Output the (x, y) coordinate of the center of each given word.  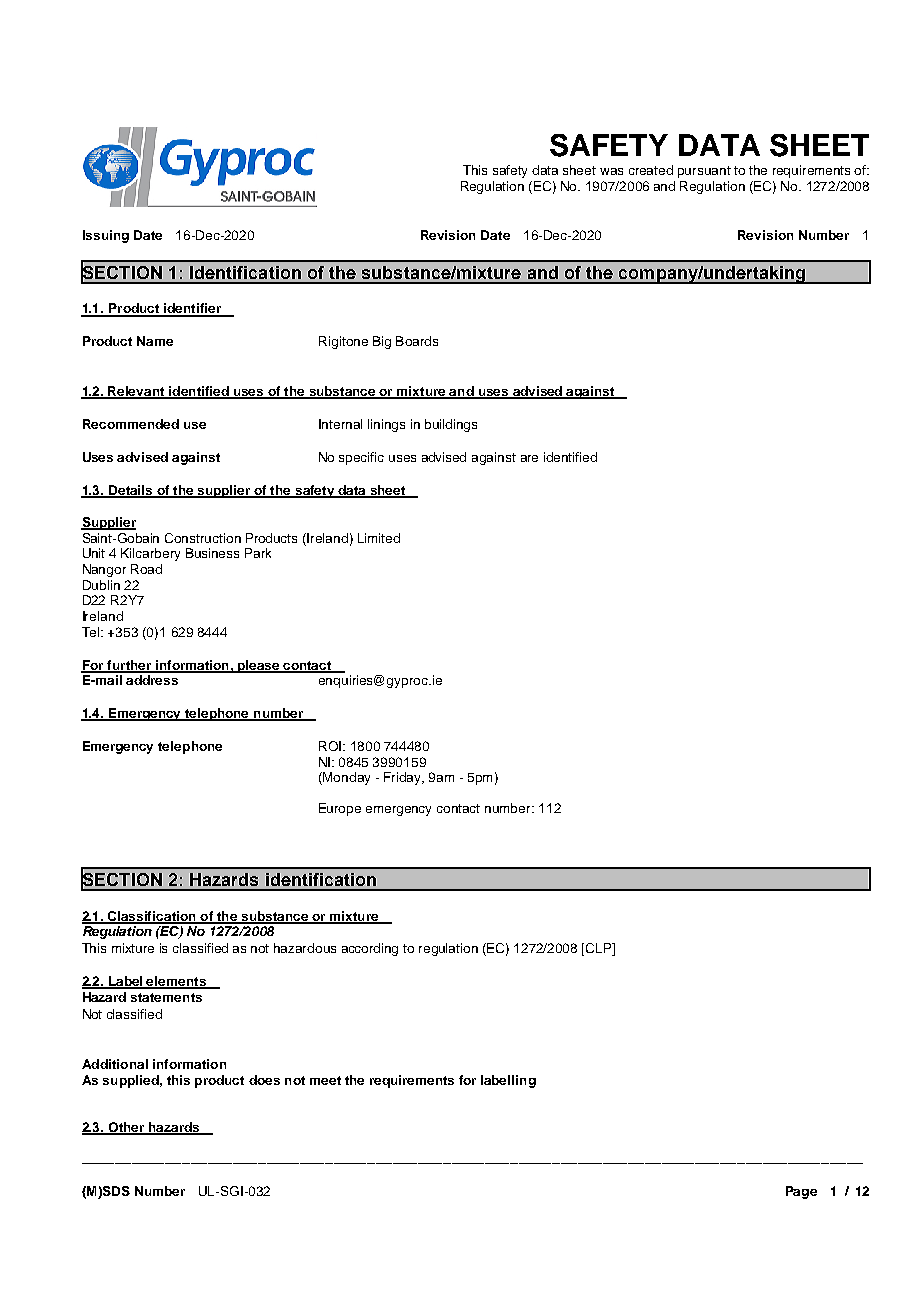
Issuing (106, 236)
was (611, 171)
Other (126, 1128)
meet (325, 1080)
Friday (403, 778)
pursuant (704, 172)
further (129, 666)
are (529, 458)
